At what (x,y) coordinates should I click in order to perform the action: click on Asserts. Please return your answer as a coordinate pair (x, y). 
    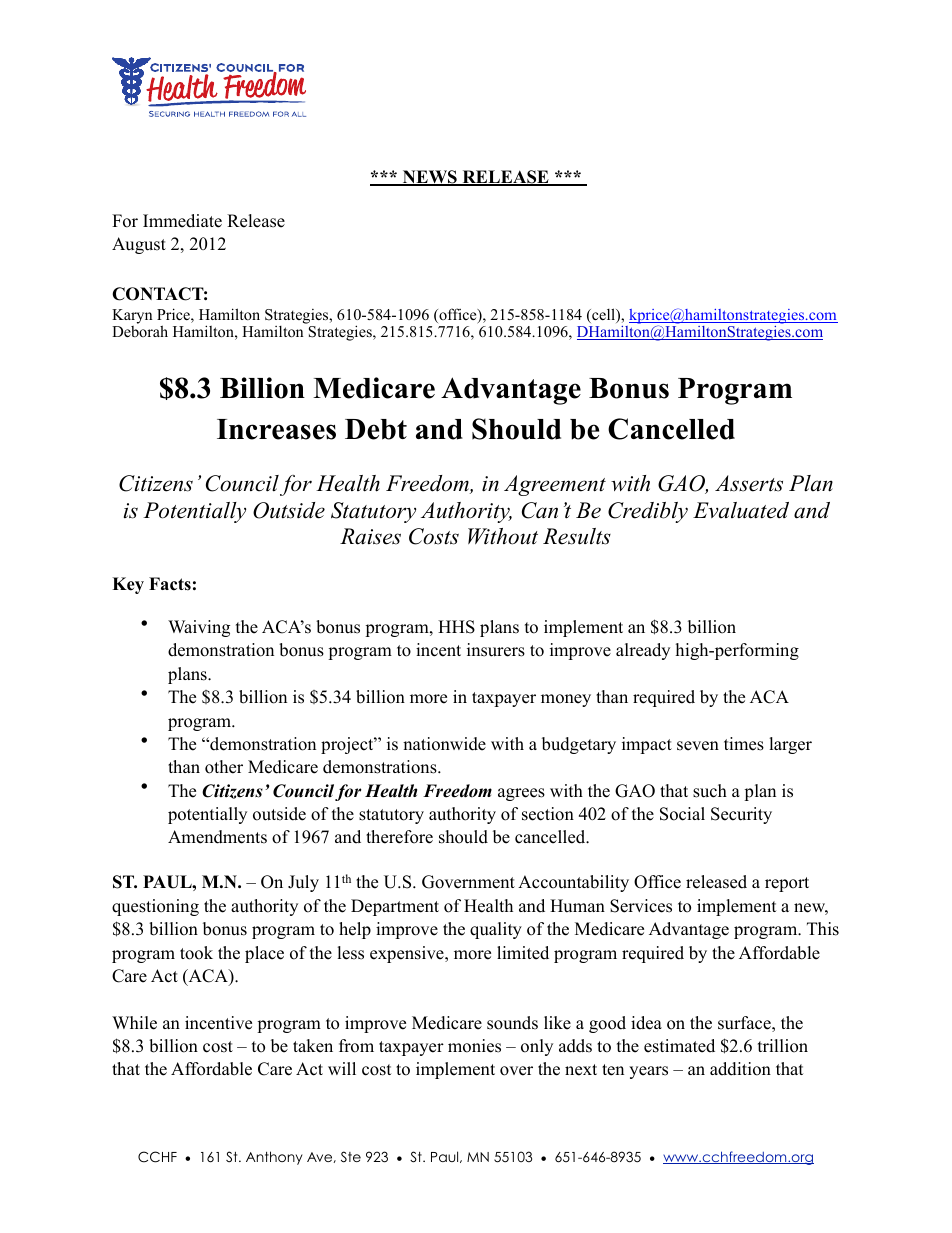
    Looking at the image, I should click on (749, 483).
